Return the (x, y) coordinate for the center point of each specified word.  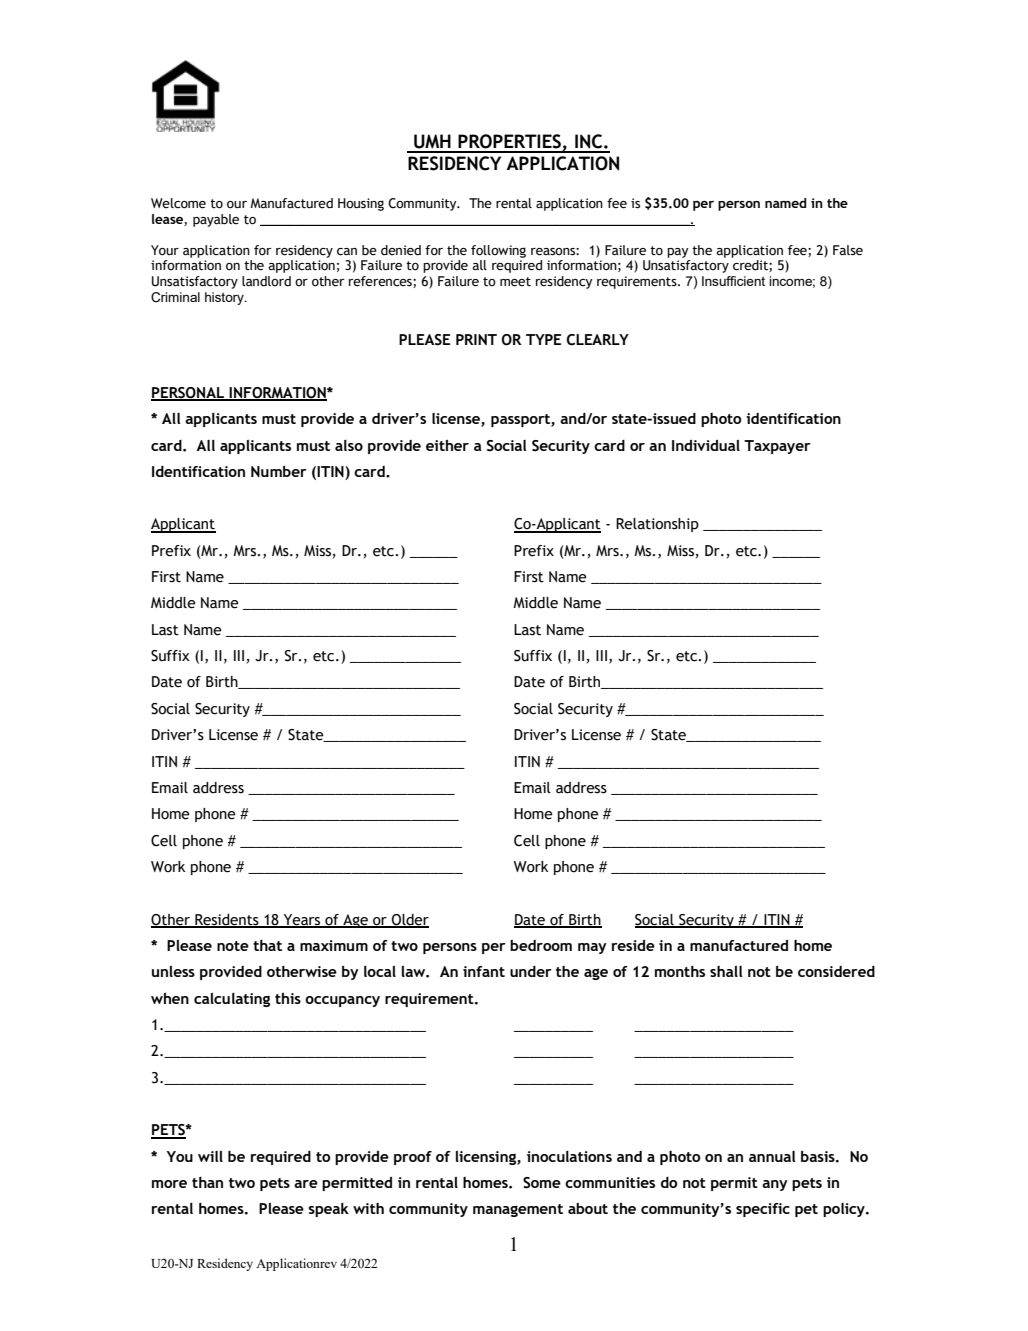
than (207, 1182)
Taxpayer (777, 447)
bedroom (541, 945)
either (447, 445)
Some (542, 1183)
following (498, 251)
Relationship (657, 525)
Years (302, 920)
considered (836, 971)
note (233, 946)
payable (216, 220)
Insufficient (733, 281)
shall (726, 971)
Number (279, 471)
